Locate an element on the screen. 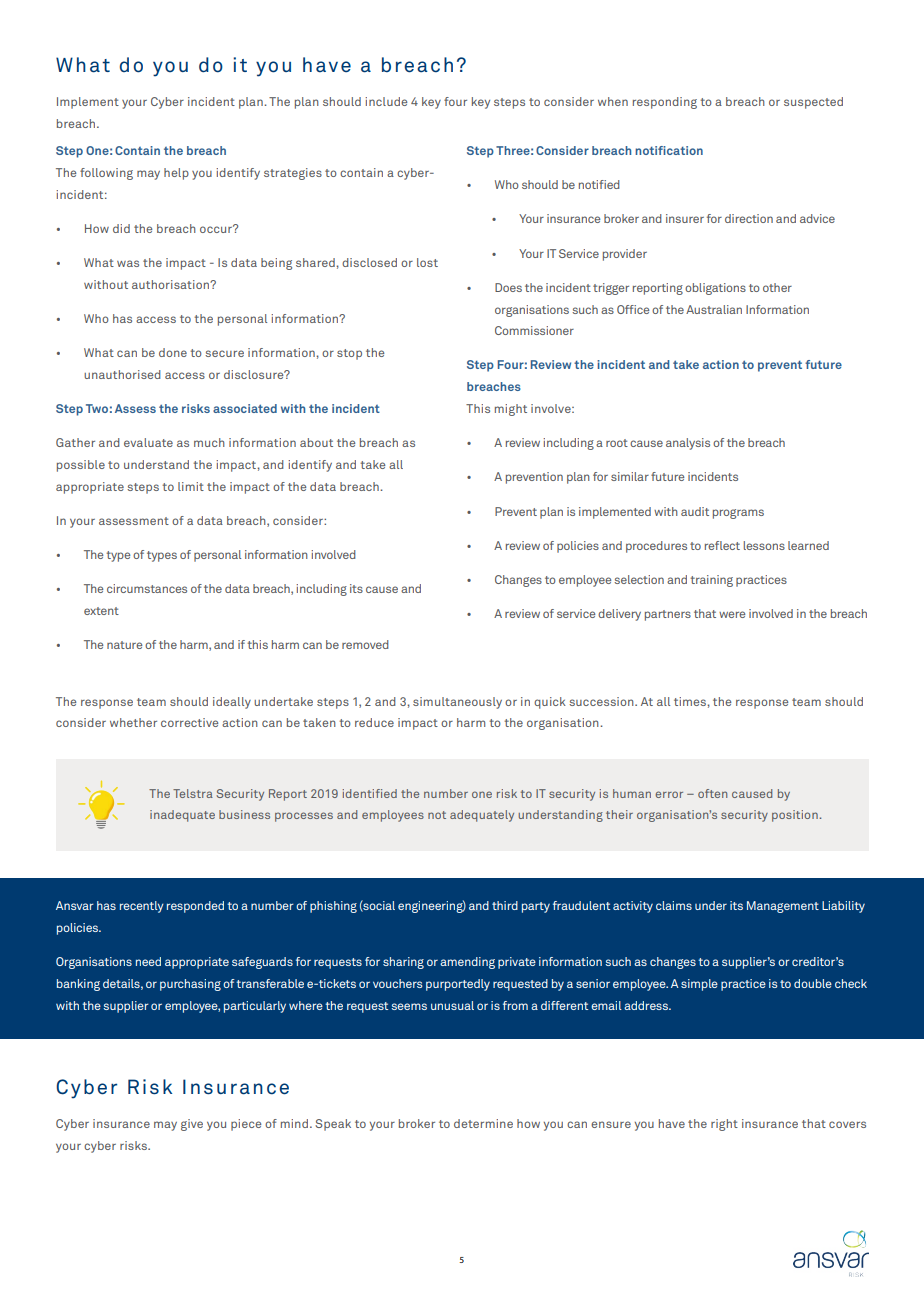  suspected is located at coordinates (813, 103).
